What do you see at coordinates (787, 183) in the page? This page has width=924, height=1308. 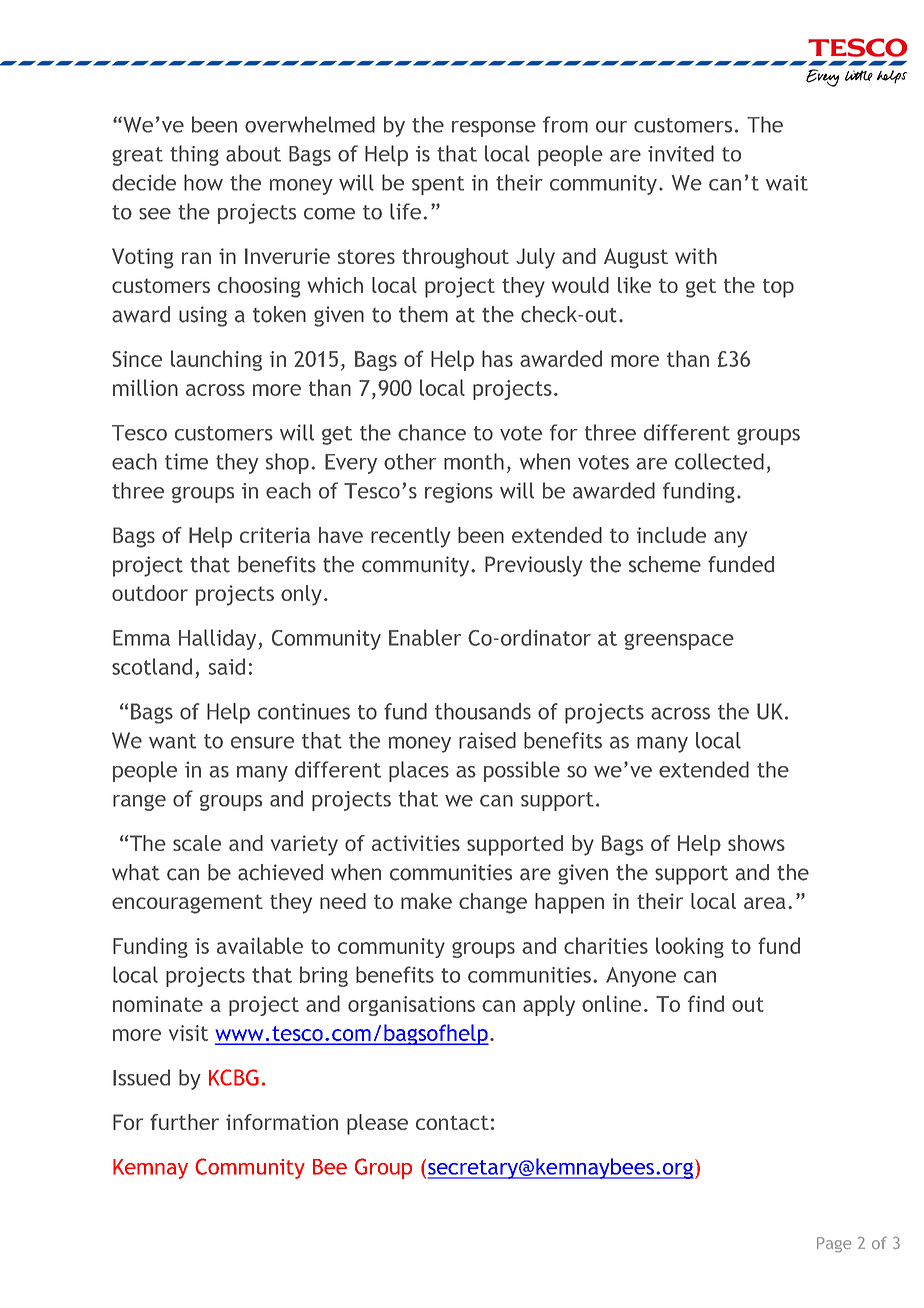 I see `wait` at bounding box center [787, 183].
